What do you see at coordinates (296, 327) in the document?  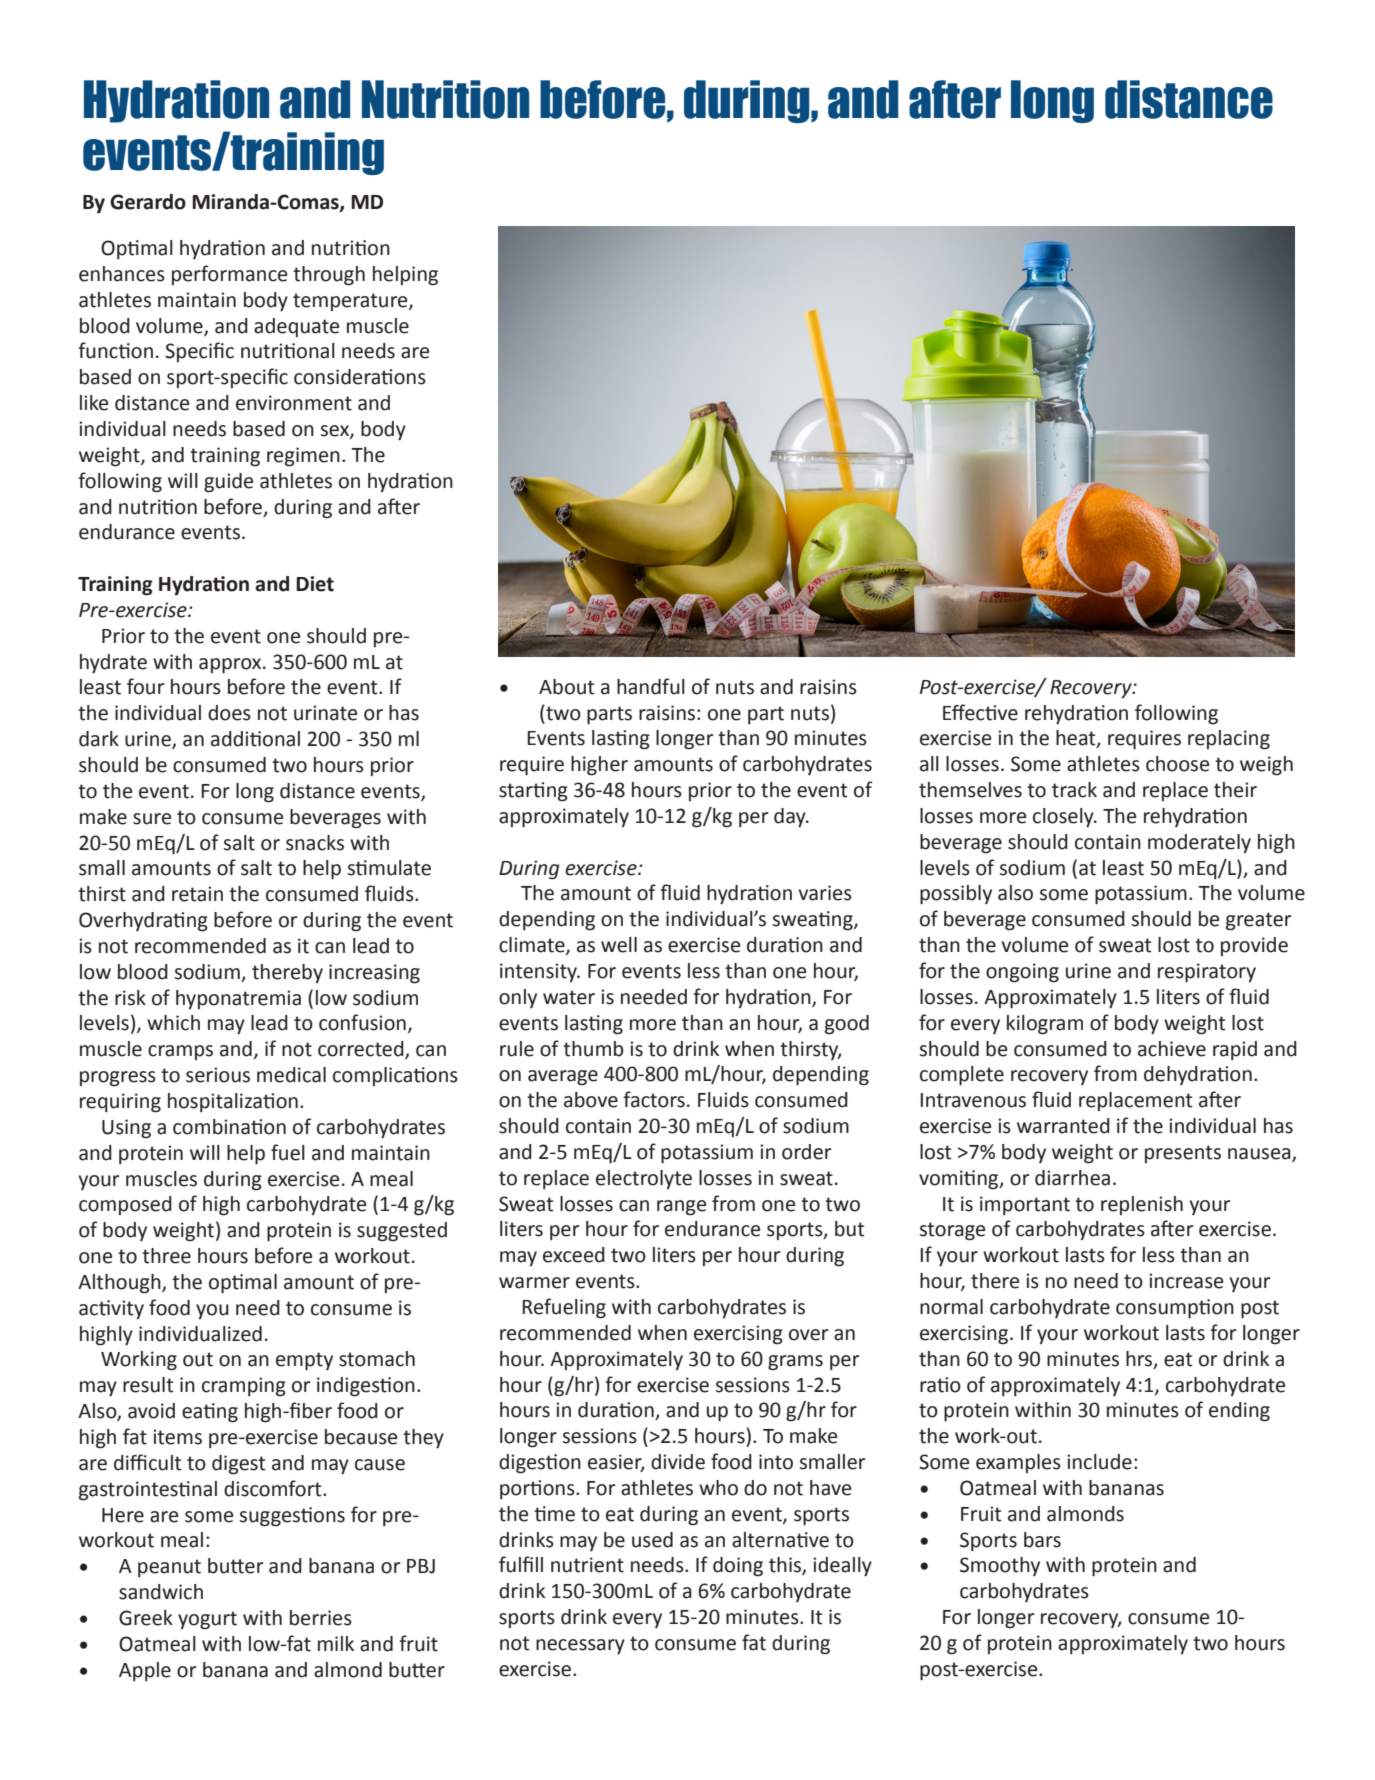 I see `adequate` at bounding box center [296, 327].
